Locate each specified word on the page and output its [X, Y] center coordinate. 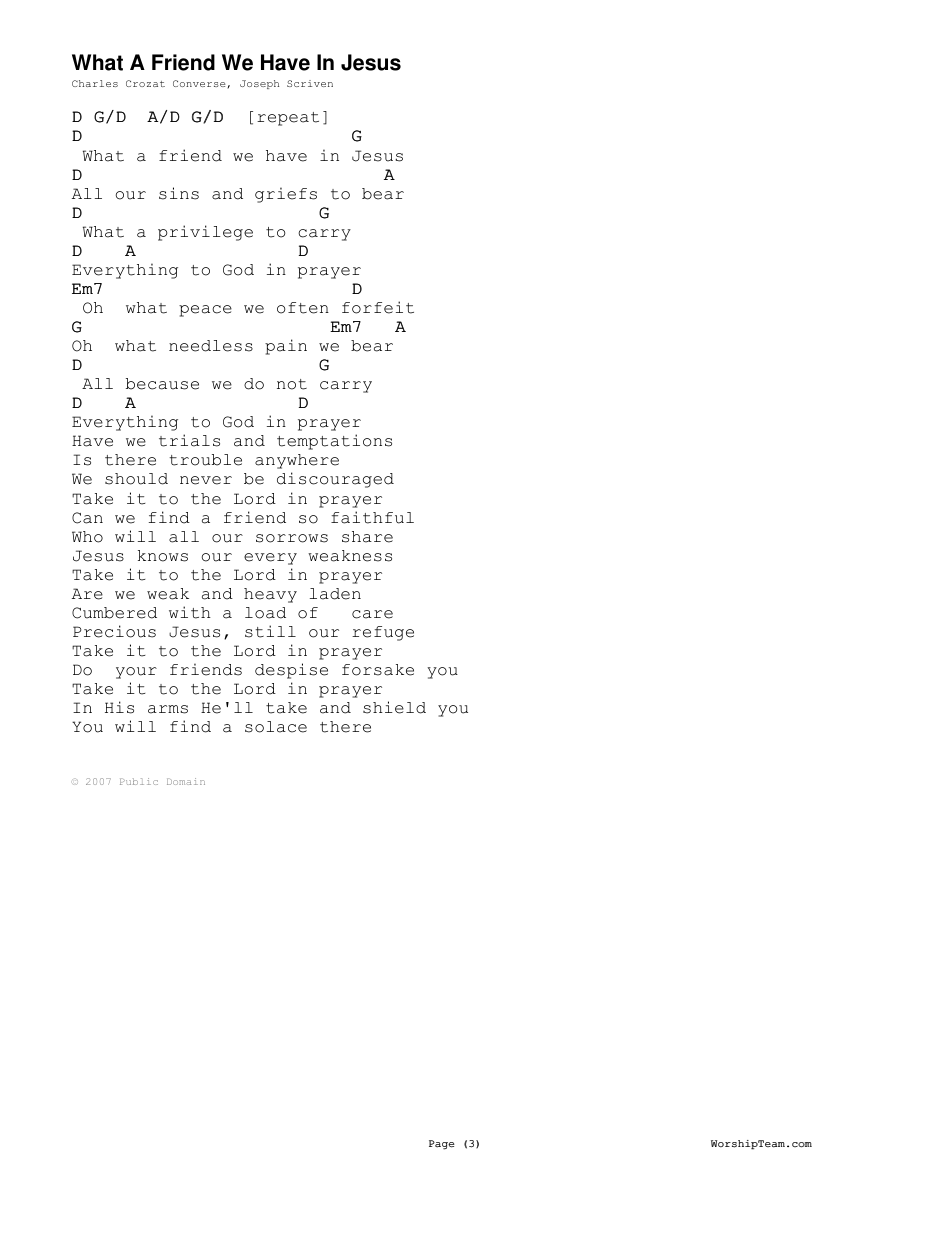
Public [139, 781]
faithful [372, 517]
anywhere [297, 461]
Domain [186, 781]
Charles [95, 83]
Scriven [310, 83]
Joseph [259, 84]
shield [394, 707]
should [136, 479]
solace [276, 727]
